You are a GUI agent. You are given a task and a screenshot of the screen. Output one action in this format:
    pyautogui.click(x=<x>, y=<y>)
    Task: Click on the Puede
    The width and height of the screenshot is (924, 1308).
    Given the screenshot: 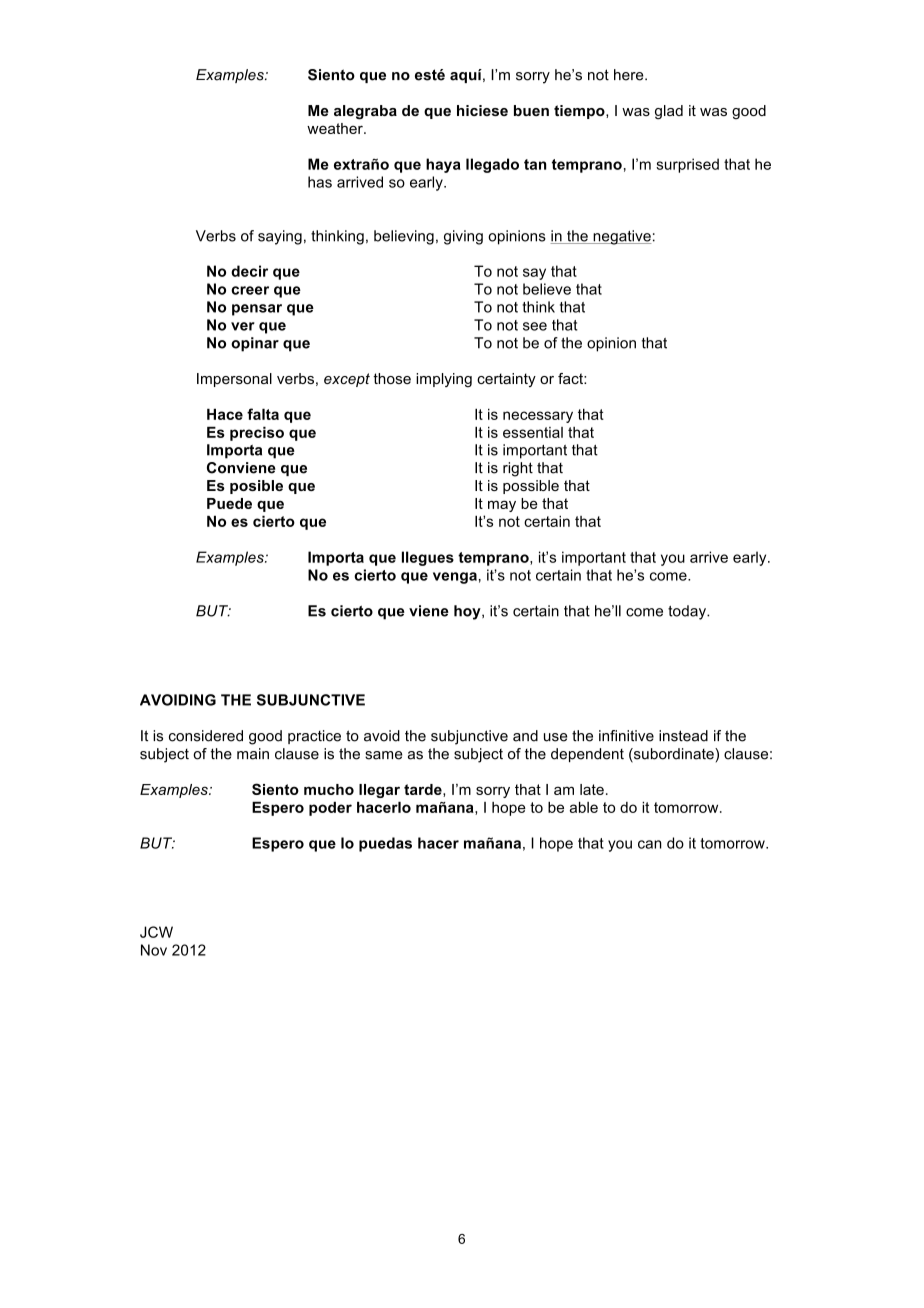 What is the action you would take?
    pyautogui.click(x=229, y=503)
